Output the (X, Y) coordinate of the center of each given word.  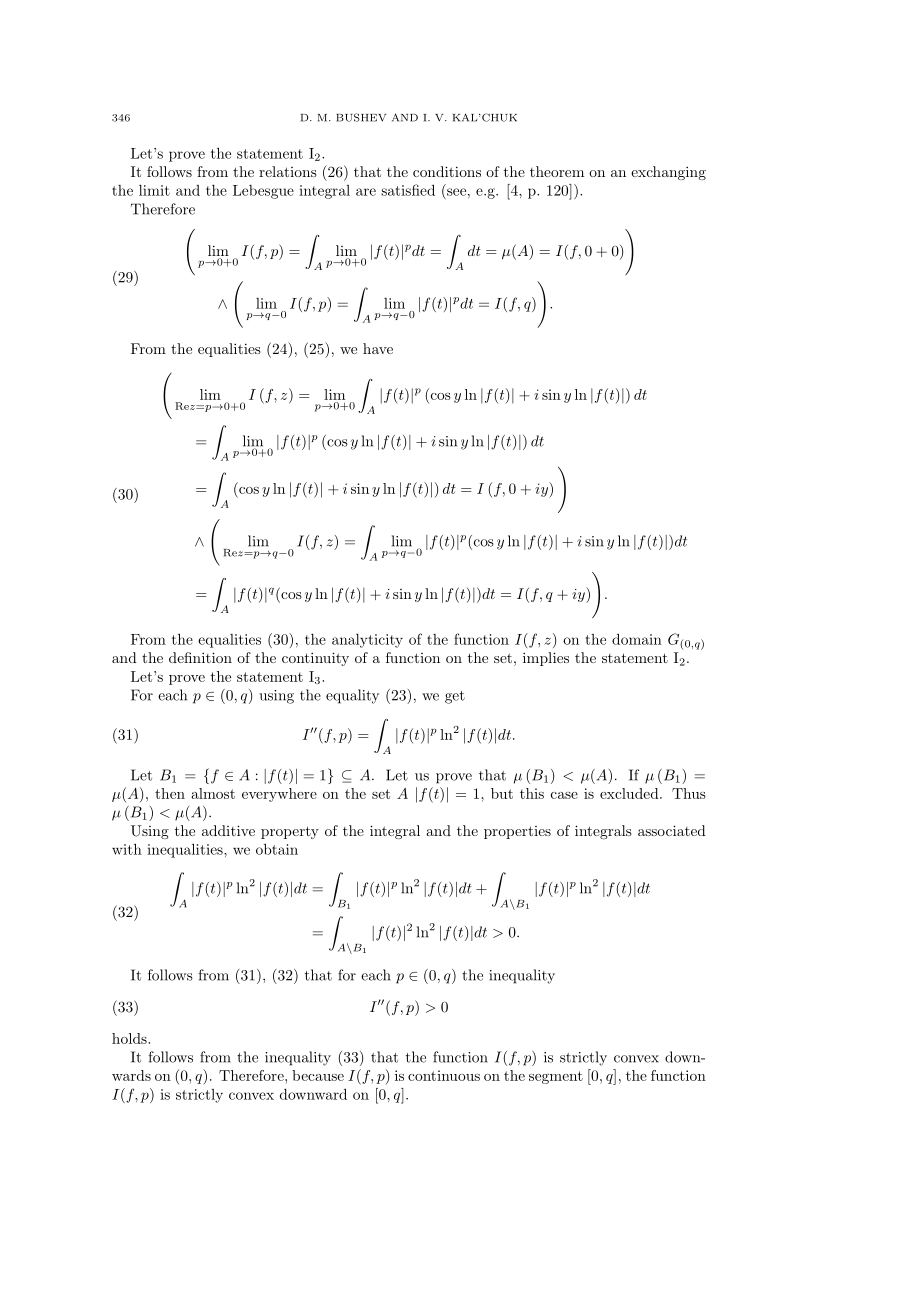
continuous (444, 1075)
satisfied (408, 190)
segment (556, 1077)
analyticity (367, 641)
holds (130, 1038)
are (366, 192)
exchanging (668, 173)
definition (200, 657)
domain (637, 639)
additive (228, 830)
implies (546, 659)
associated (672, 830)
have (378, 348)
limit (154, 190)
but (502, 793)
